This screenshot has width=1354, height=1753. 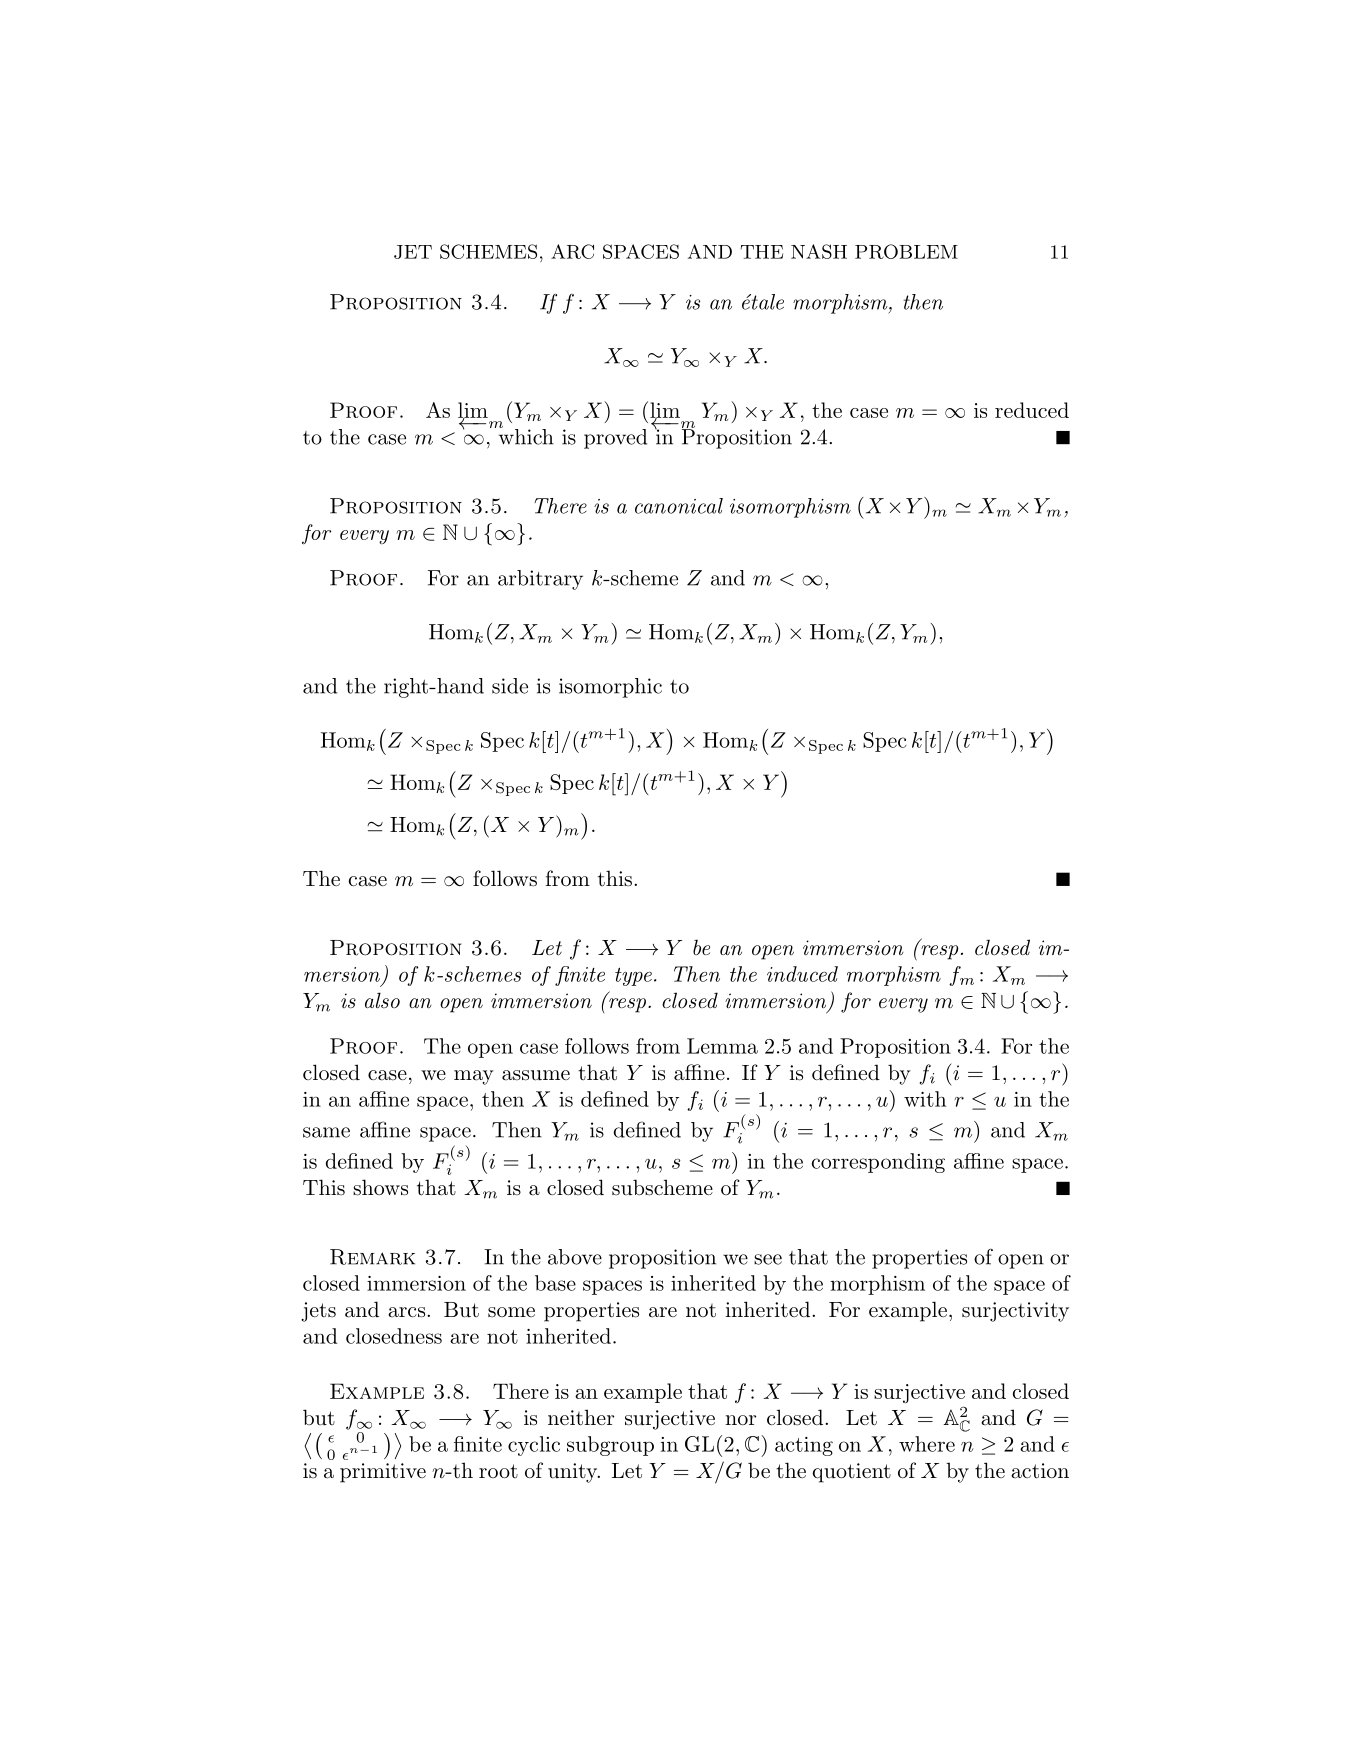 What do you see at coordinates (927, 1444) in the screenshot?
I see `where` at bounding box center [927, 1444].
